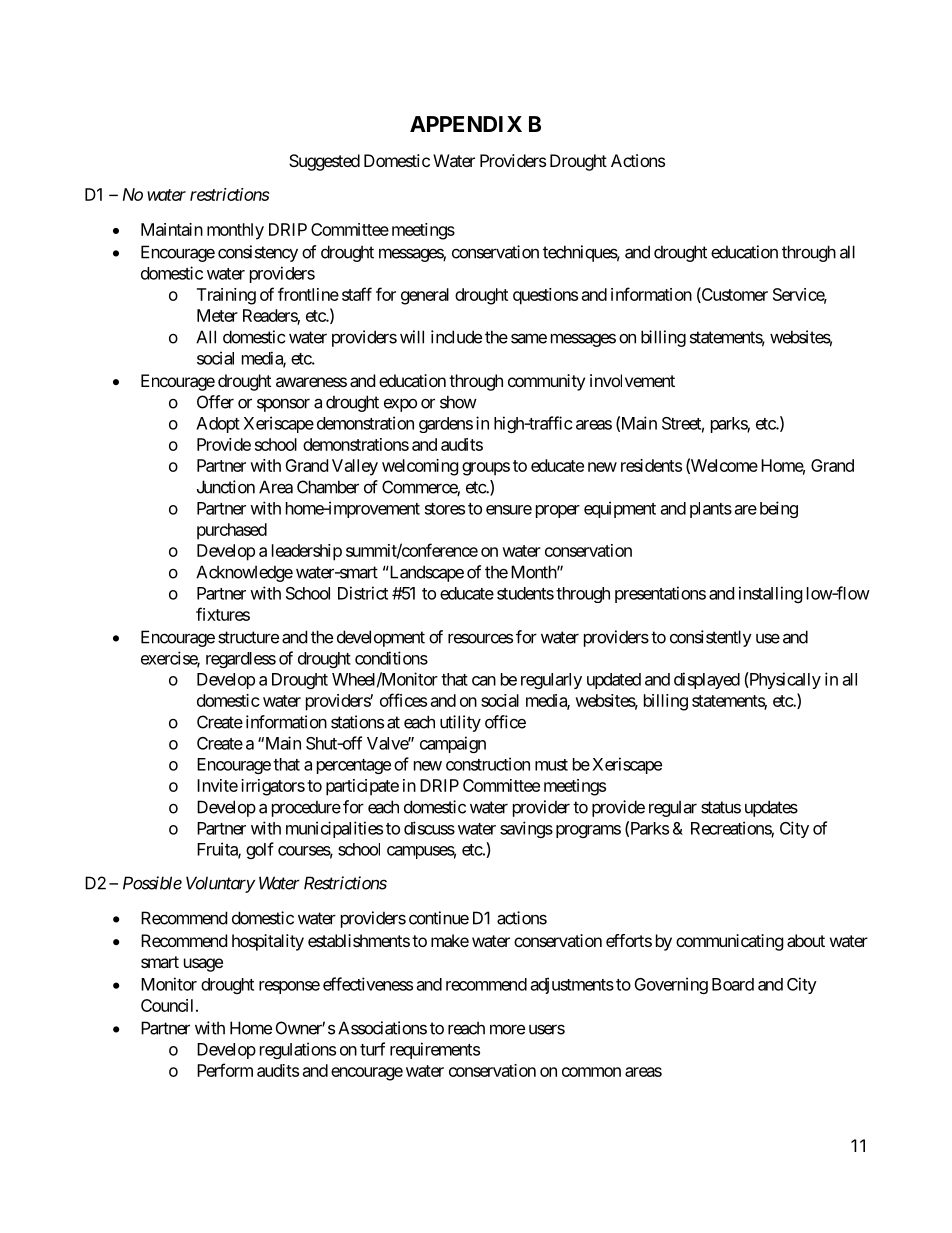  Describe the element at coordinates (225, 1070) in the screenshot. I see `Perform` at that location.
